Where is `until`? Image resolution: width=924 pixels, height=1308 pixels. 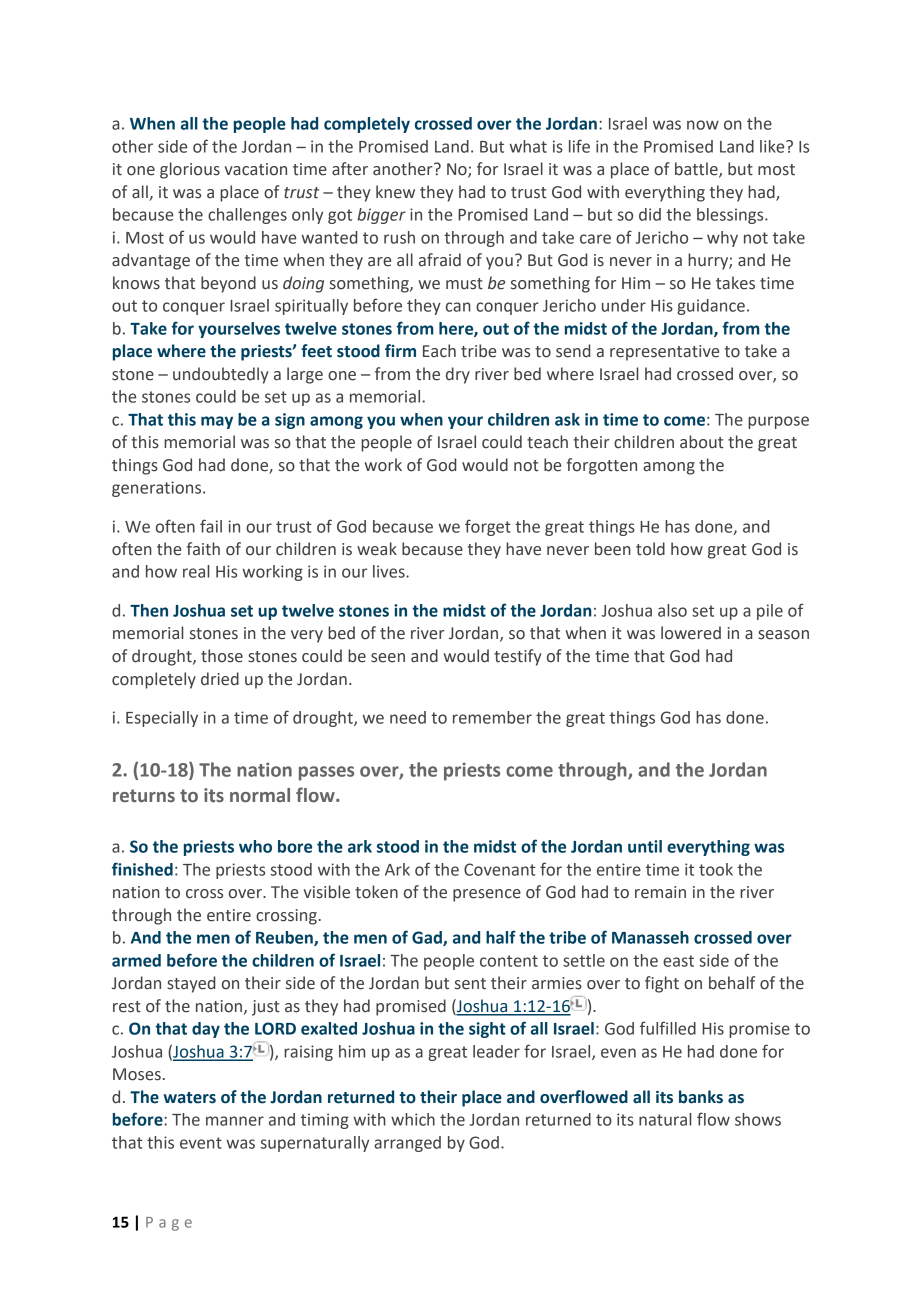
until is located at coordinates (645, 846).
